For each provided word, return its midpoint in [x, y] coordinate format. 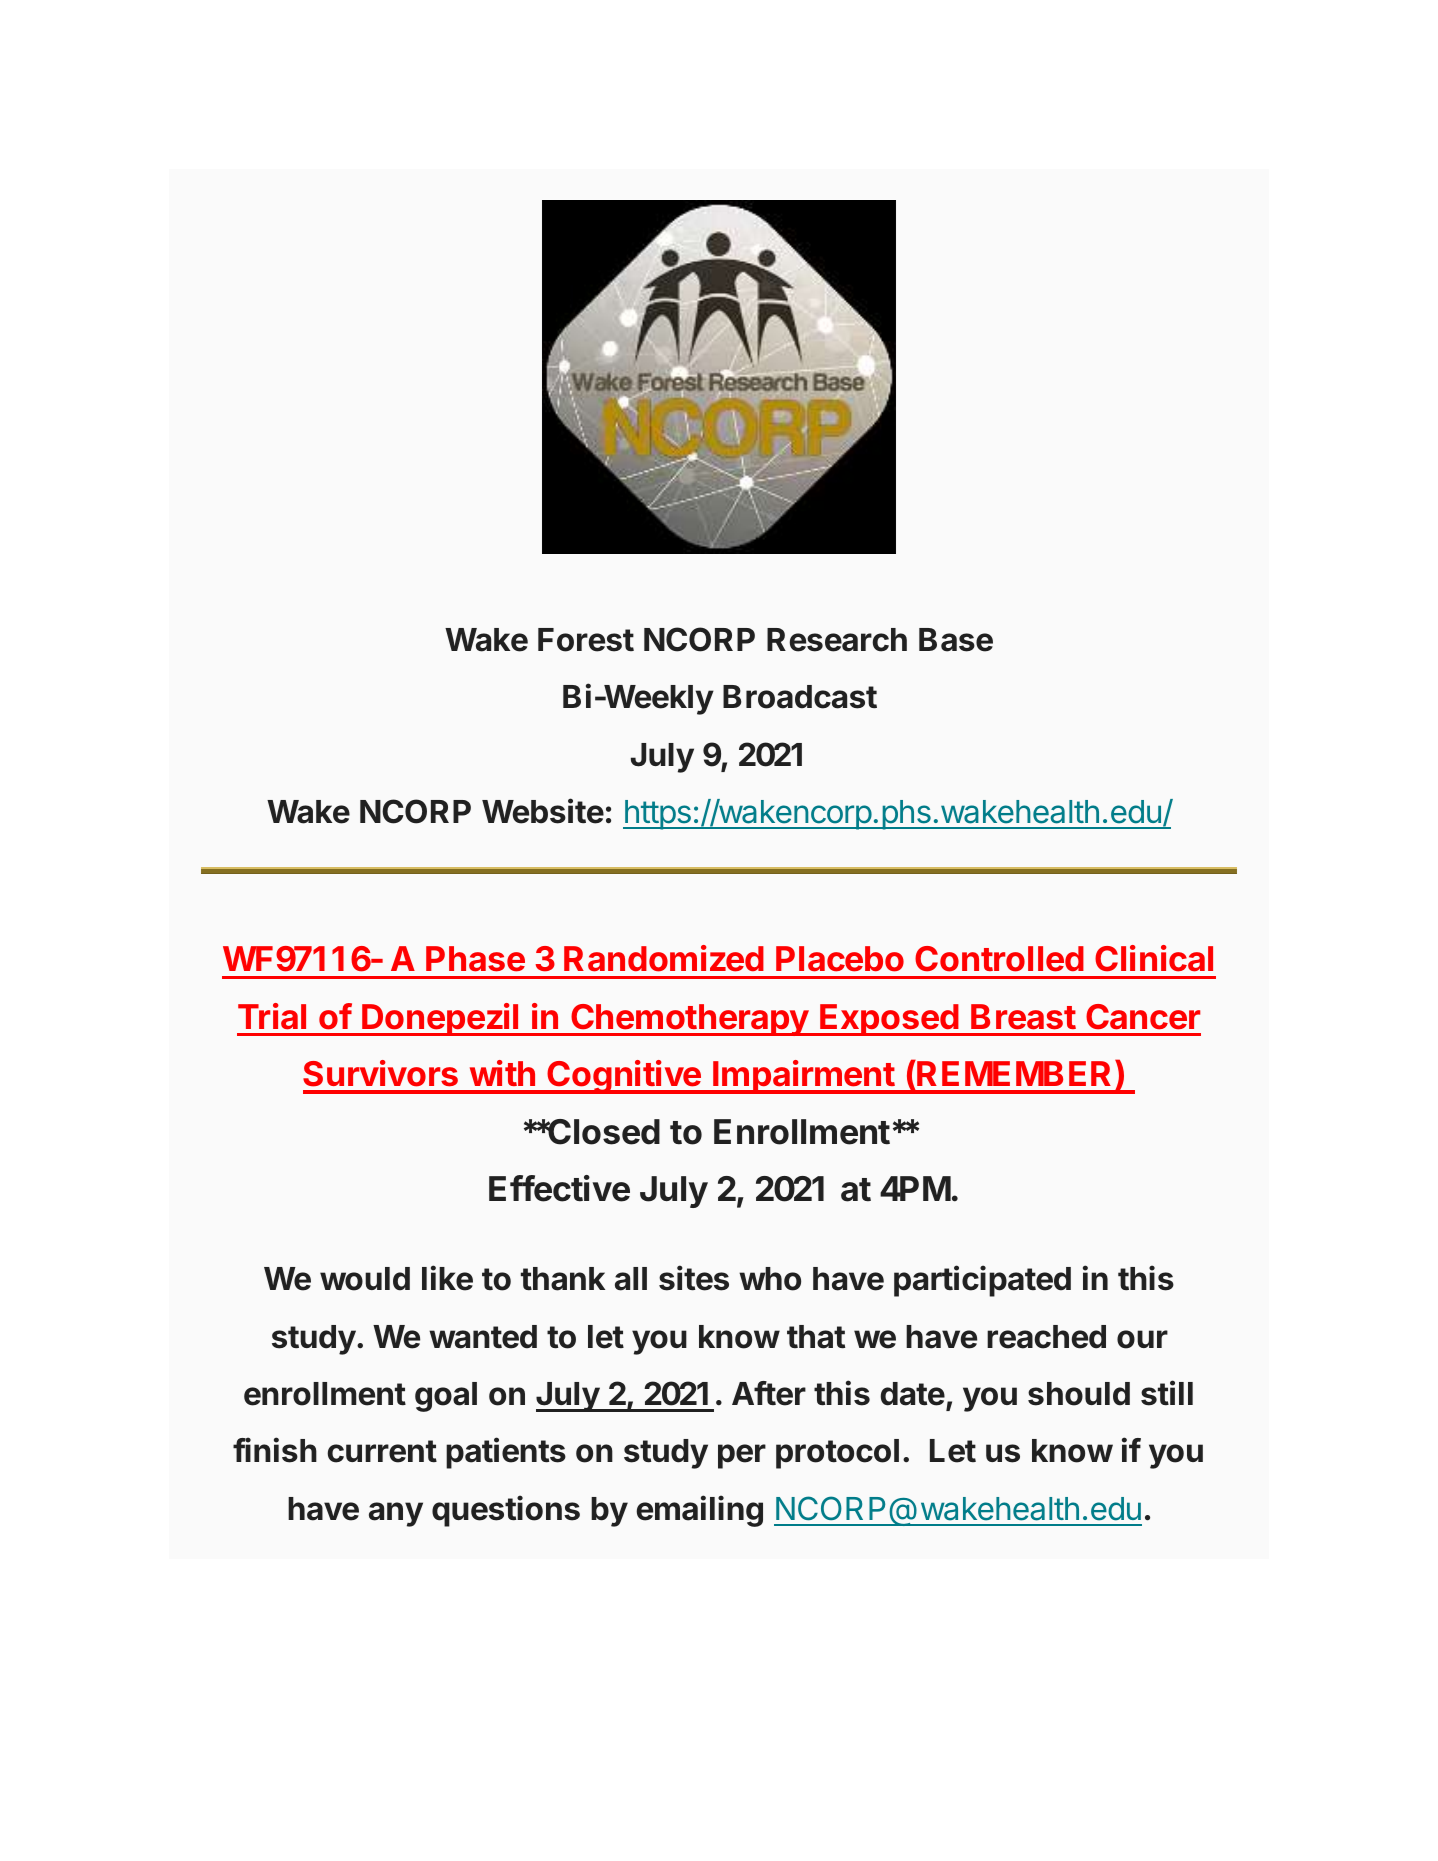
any [396, 1514]
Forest [586, 640]
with [502, 1073]
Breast [1023, 1017]
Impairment [804, 1077]
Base [956, 640]
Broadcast [800, 697]
